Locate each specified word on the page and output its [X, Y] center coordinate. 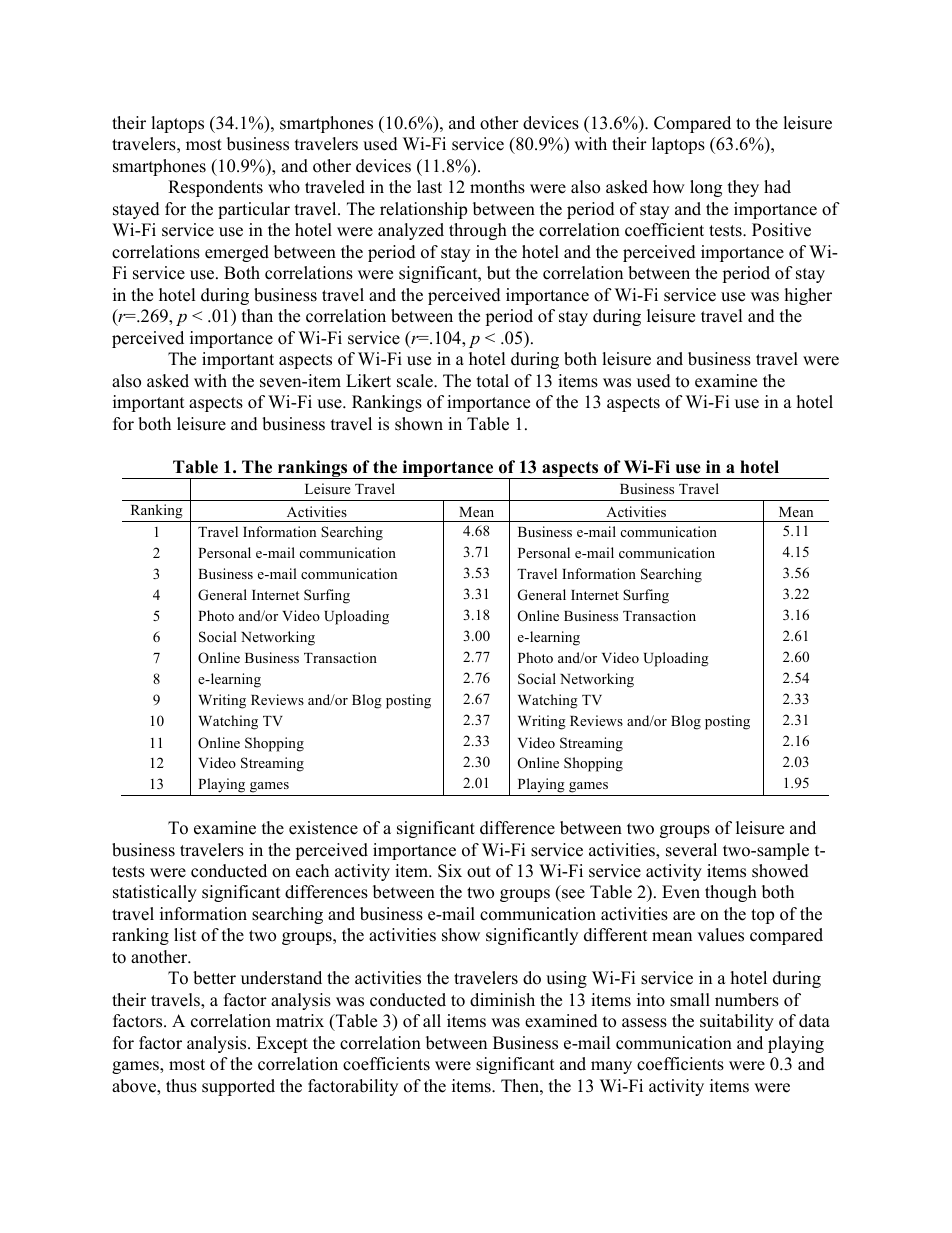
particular [254, 210]
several [691, 850]
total [493, 381]
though [731, 893]
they [743, 188]
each [312, 871]
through [478, 231]
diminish [502, 1000]
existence [323, 828]
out [479, 872]
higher [808, 296]
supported [238, 1087]
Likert [368, 381]
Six [450, 871]
